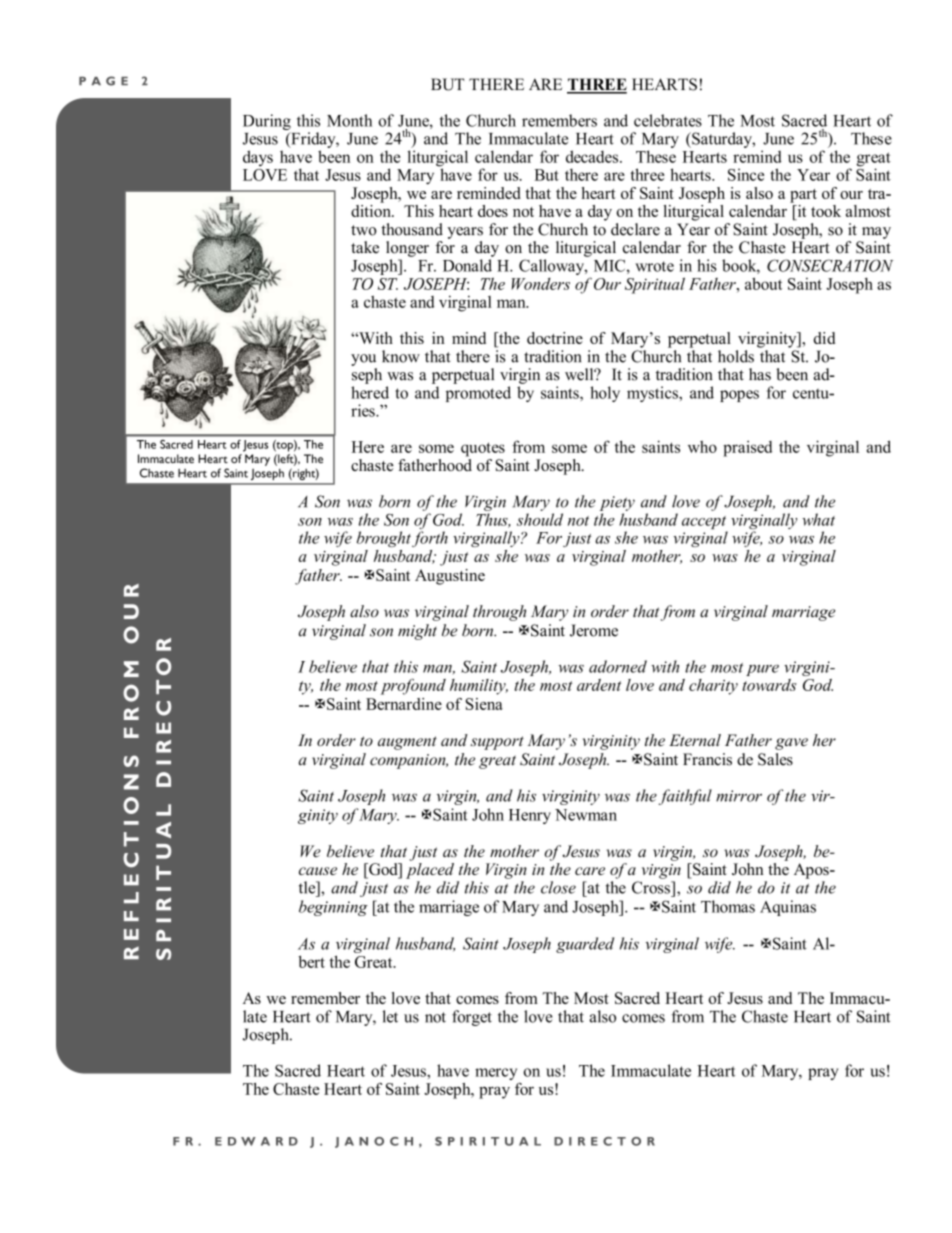 Image resolution: width=952 pixels, height=1233 pixels. I want to click on augment, so click(407, 743).
